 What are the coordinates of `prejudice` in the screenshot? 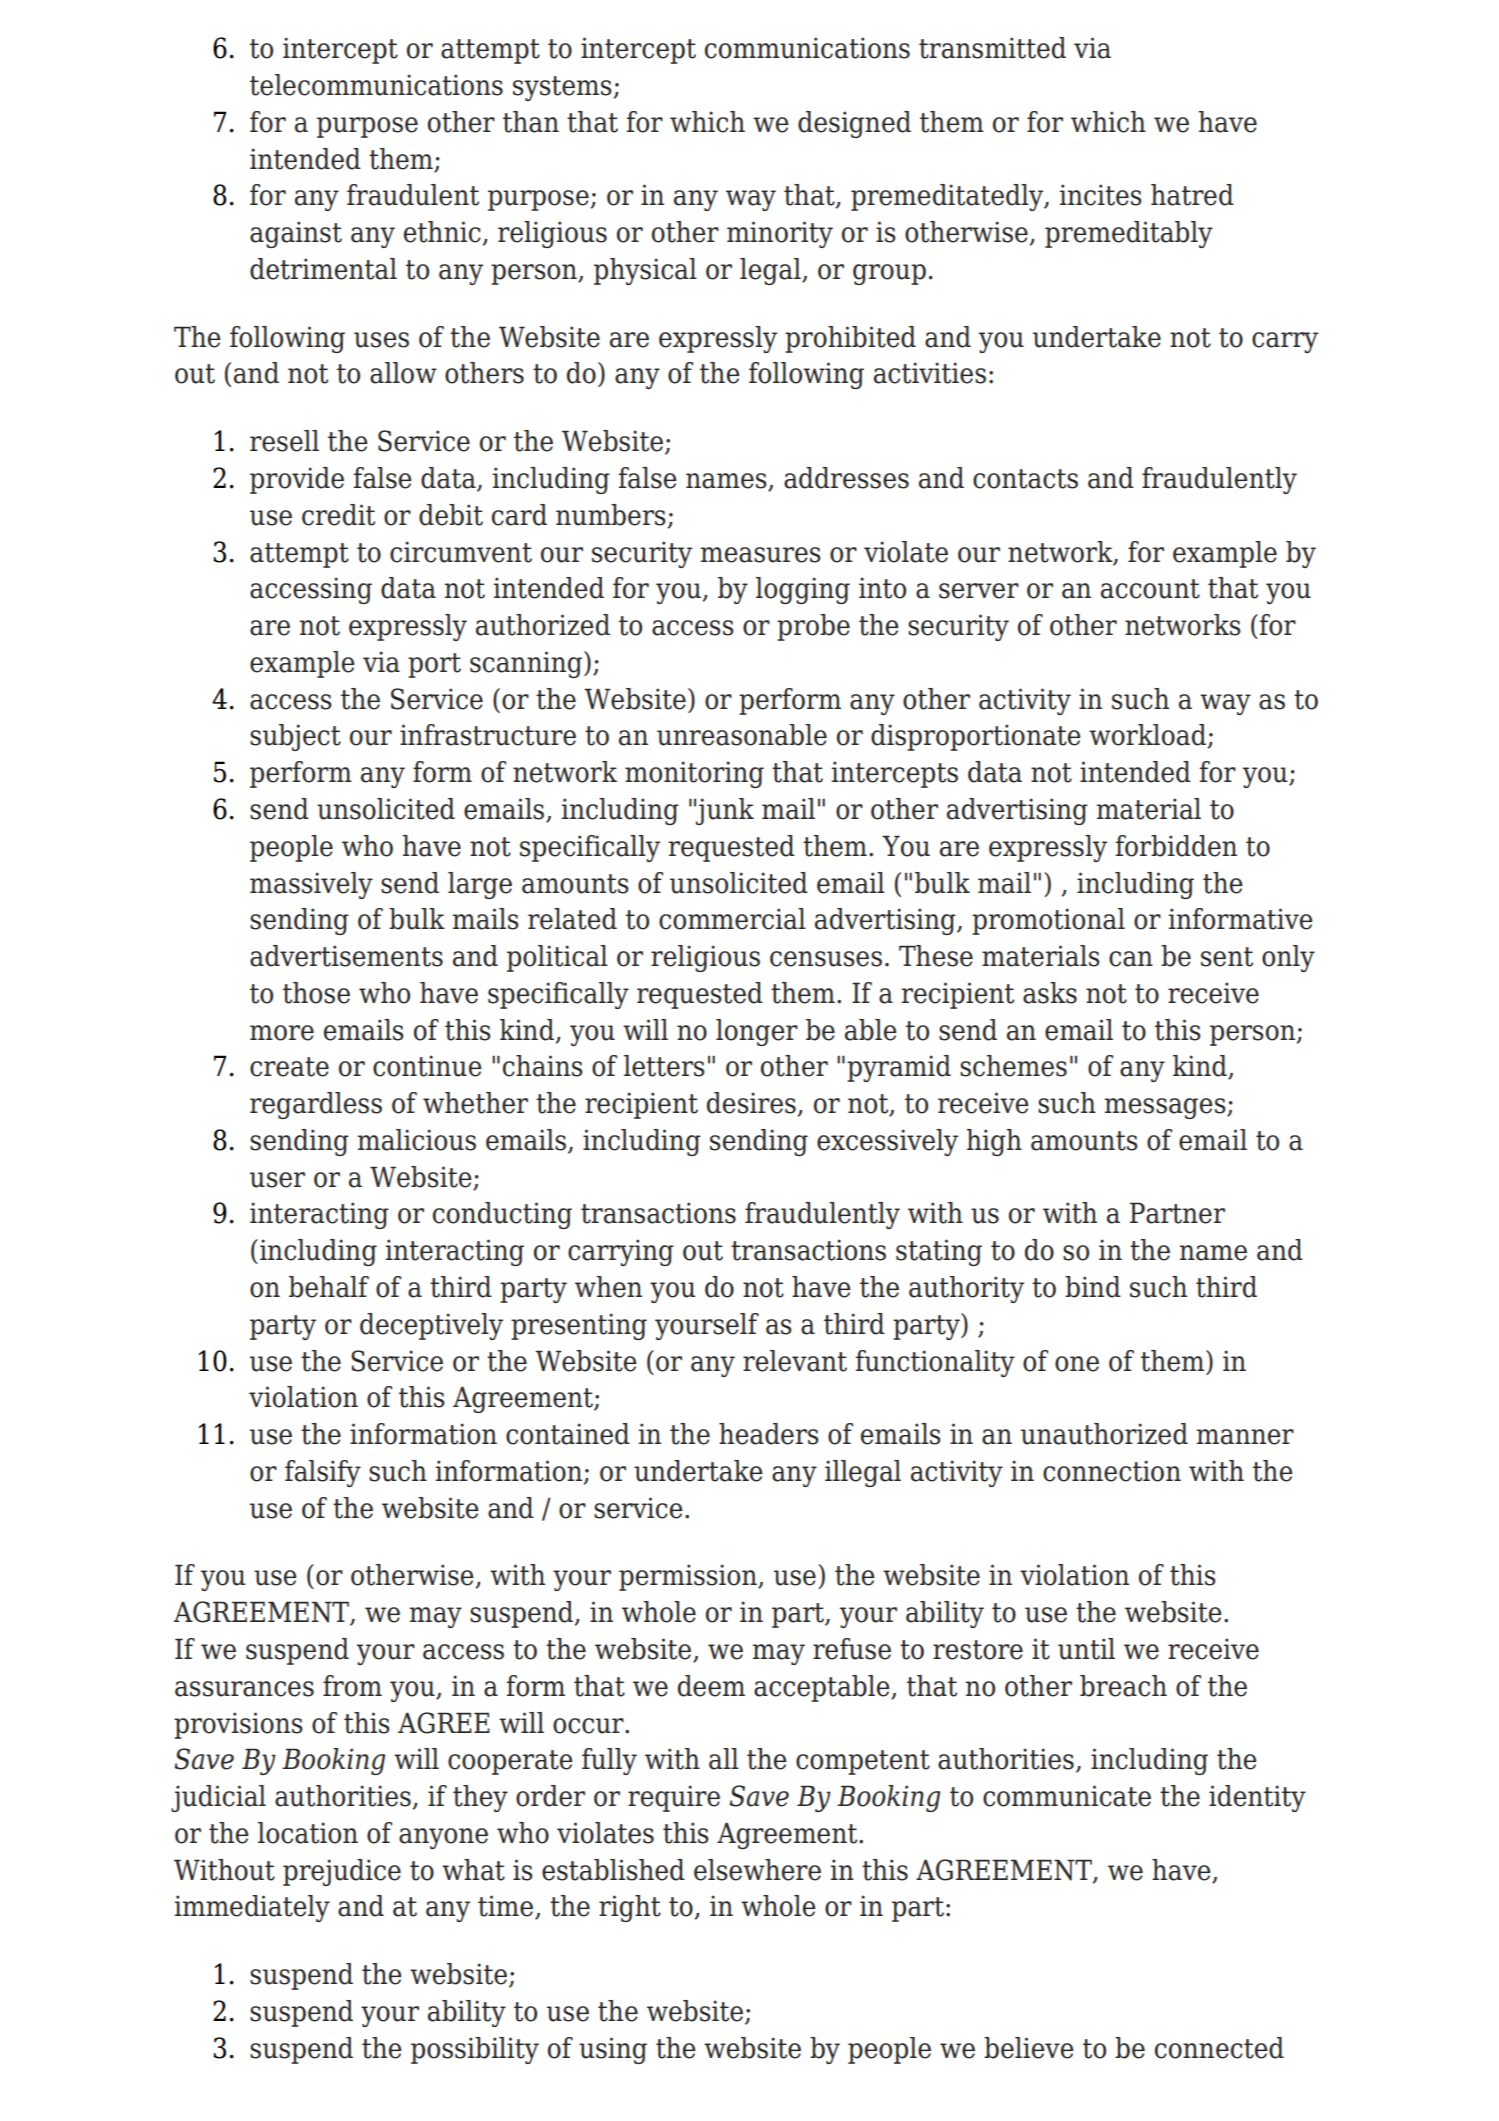 It's located at (342, 1872).
